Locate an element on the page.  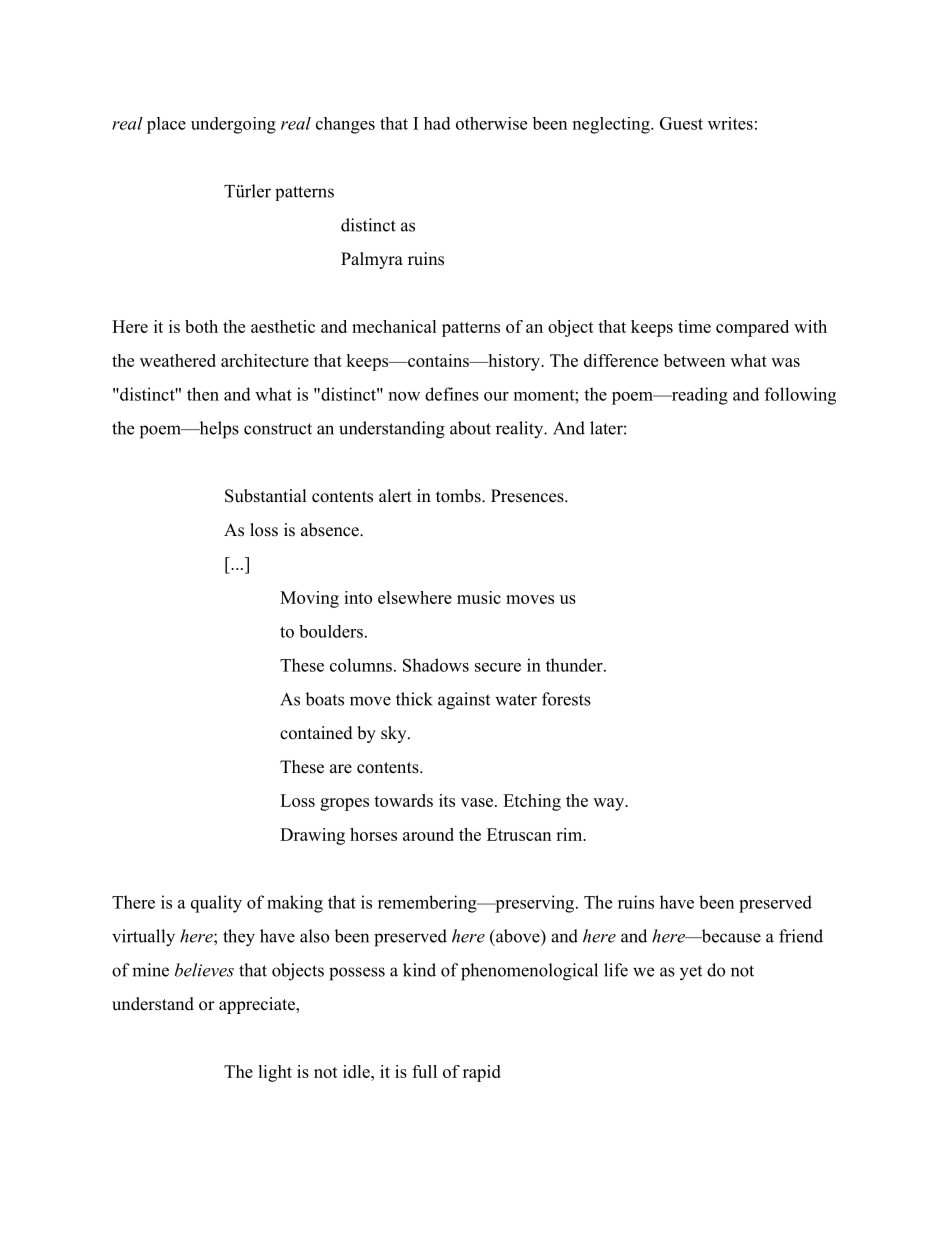
light is located at coordinates (275, 1073).
